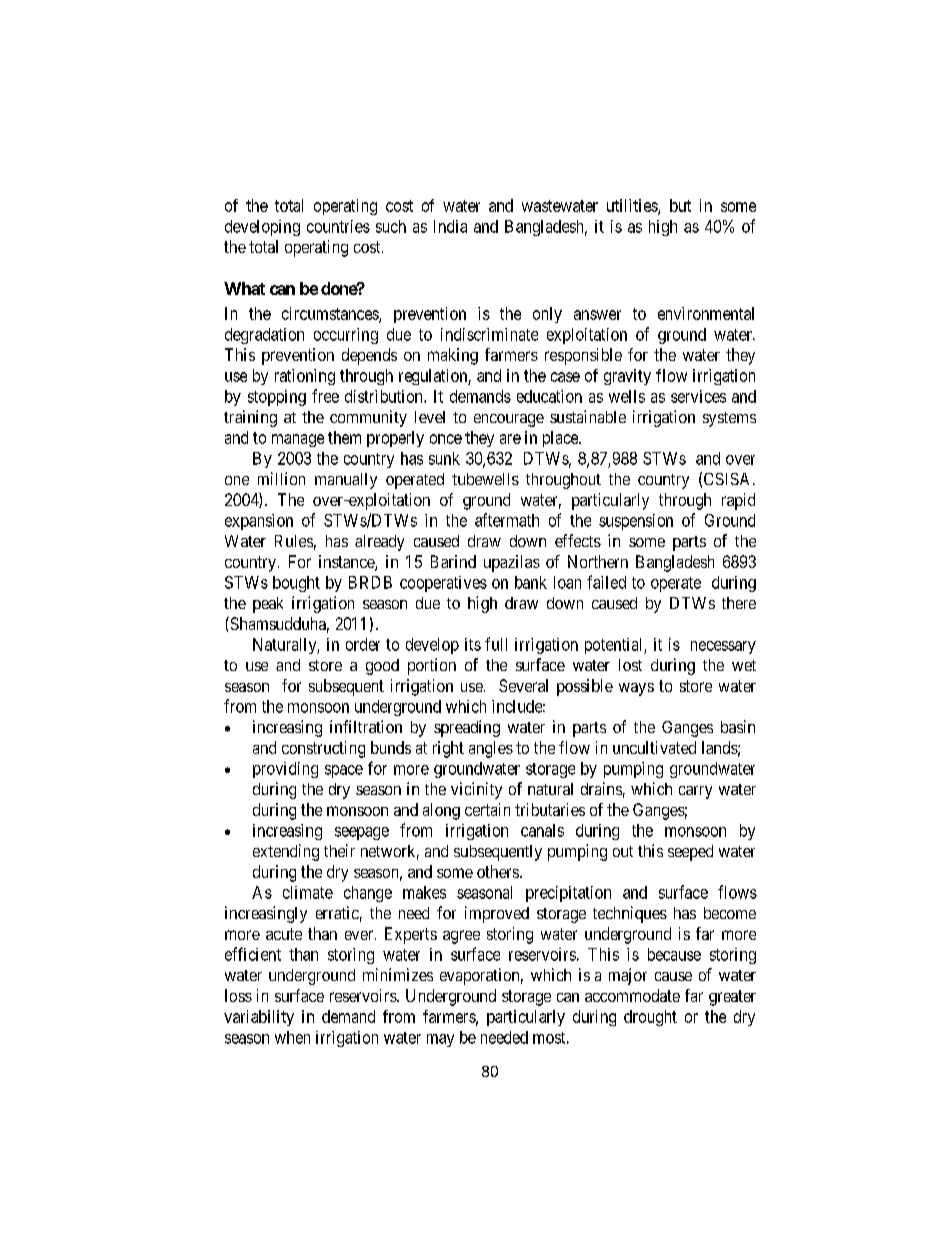  Describe the element at coordinates (268, 605) in the page. I see `peak` at that location.
